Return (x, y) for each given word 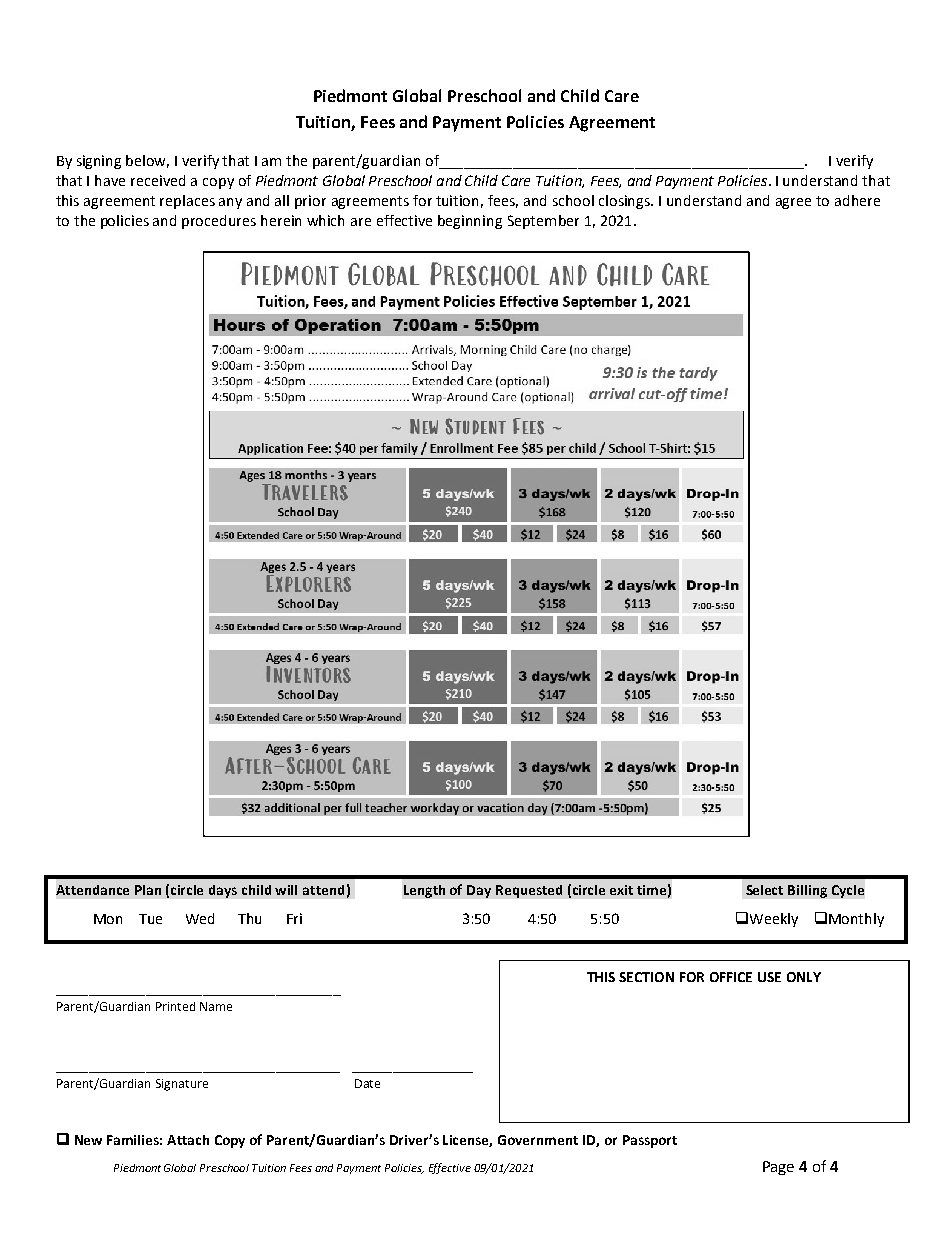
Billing (807, 891)
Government (538, 1140)
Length (424, 891)
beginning (470, 222)
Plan (148, 890)
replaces (187, 202)
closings (626, 202)
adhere (857, 200)
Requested (529, 891)
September (543, 222)
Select (764, 890)
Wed (200, 918)
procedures (219, 222)
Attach (188, 1140)
